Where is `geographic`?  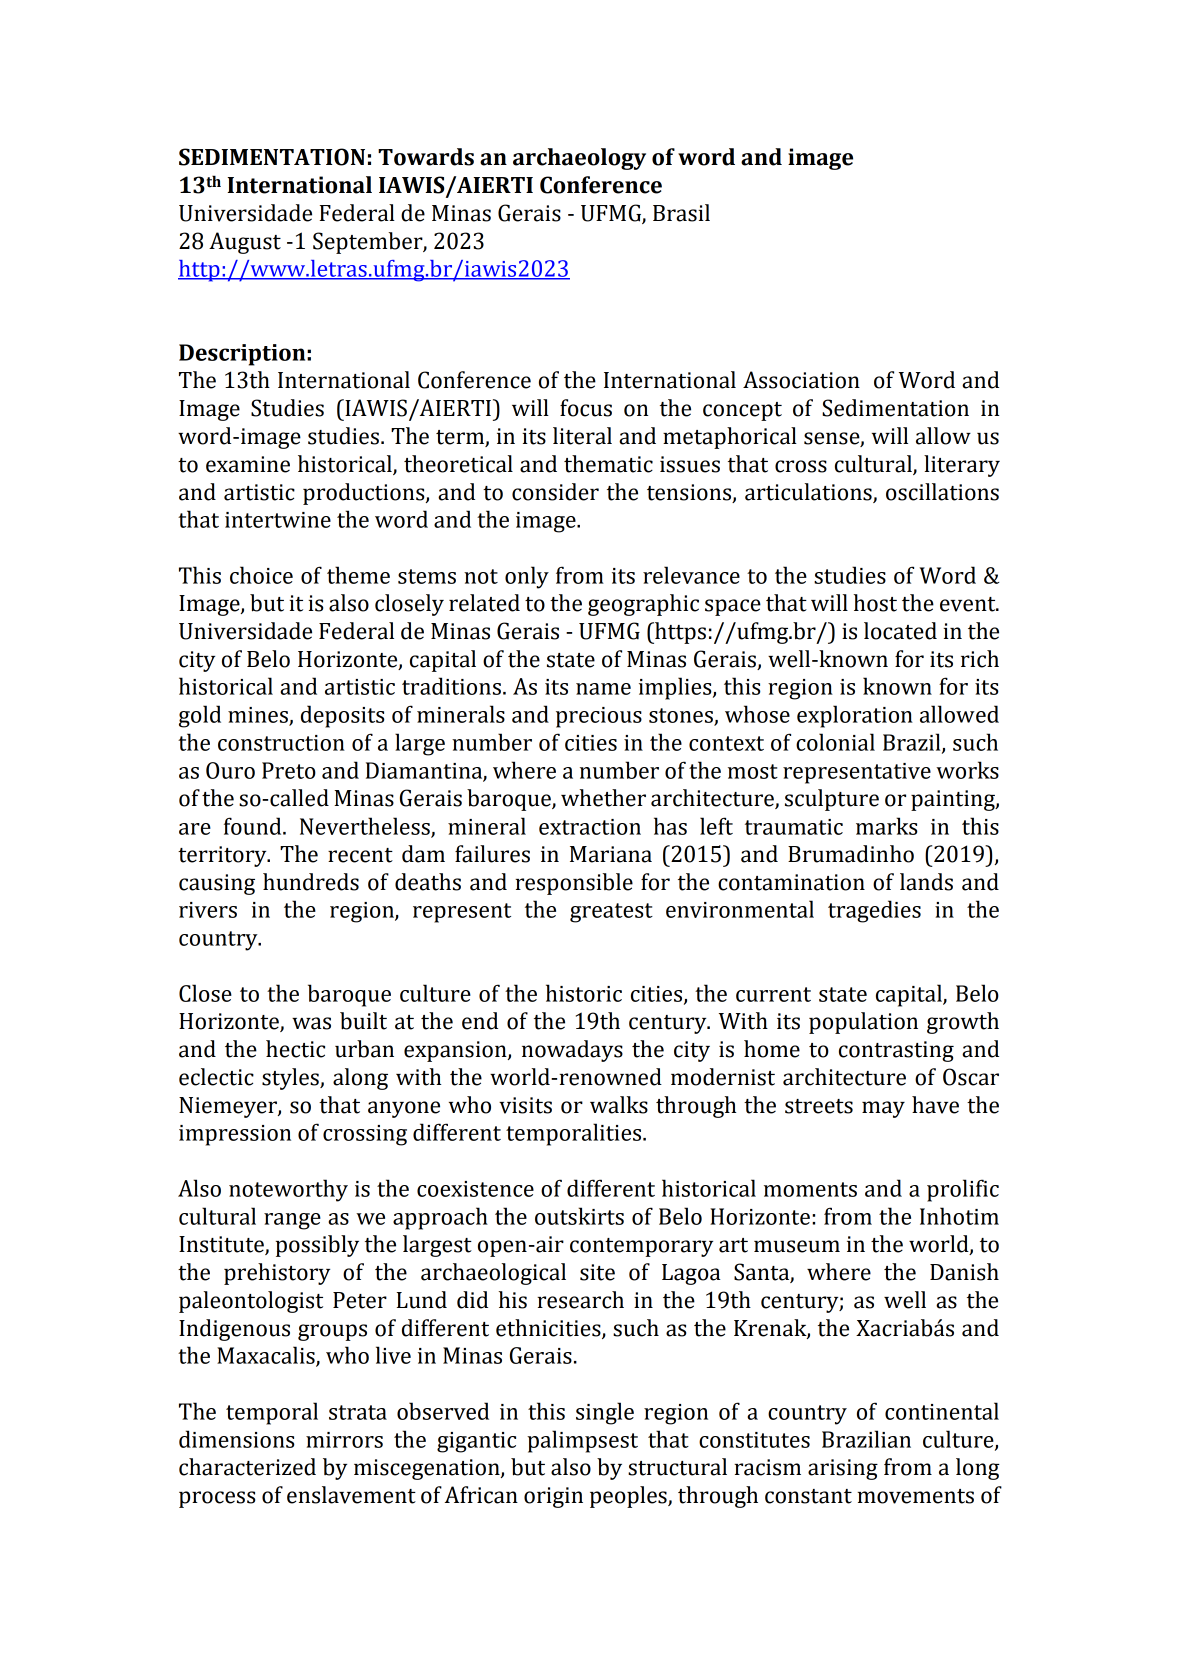
geographic is located at coordinates (643, 605).
